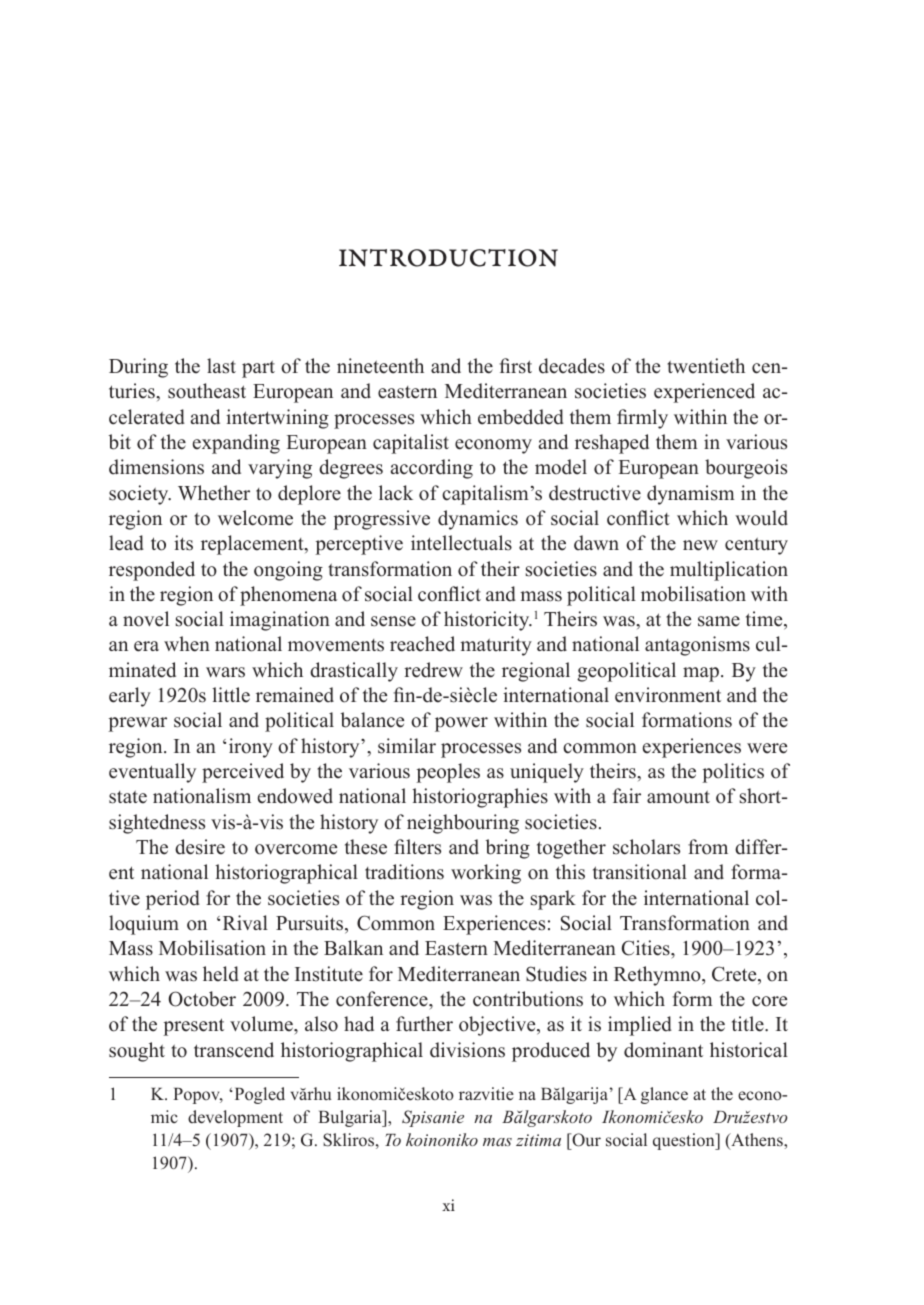  I want to click on Rival, so click(245, 922).
